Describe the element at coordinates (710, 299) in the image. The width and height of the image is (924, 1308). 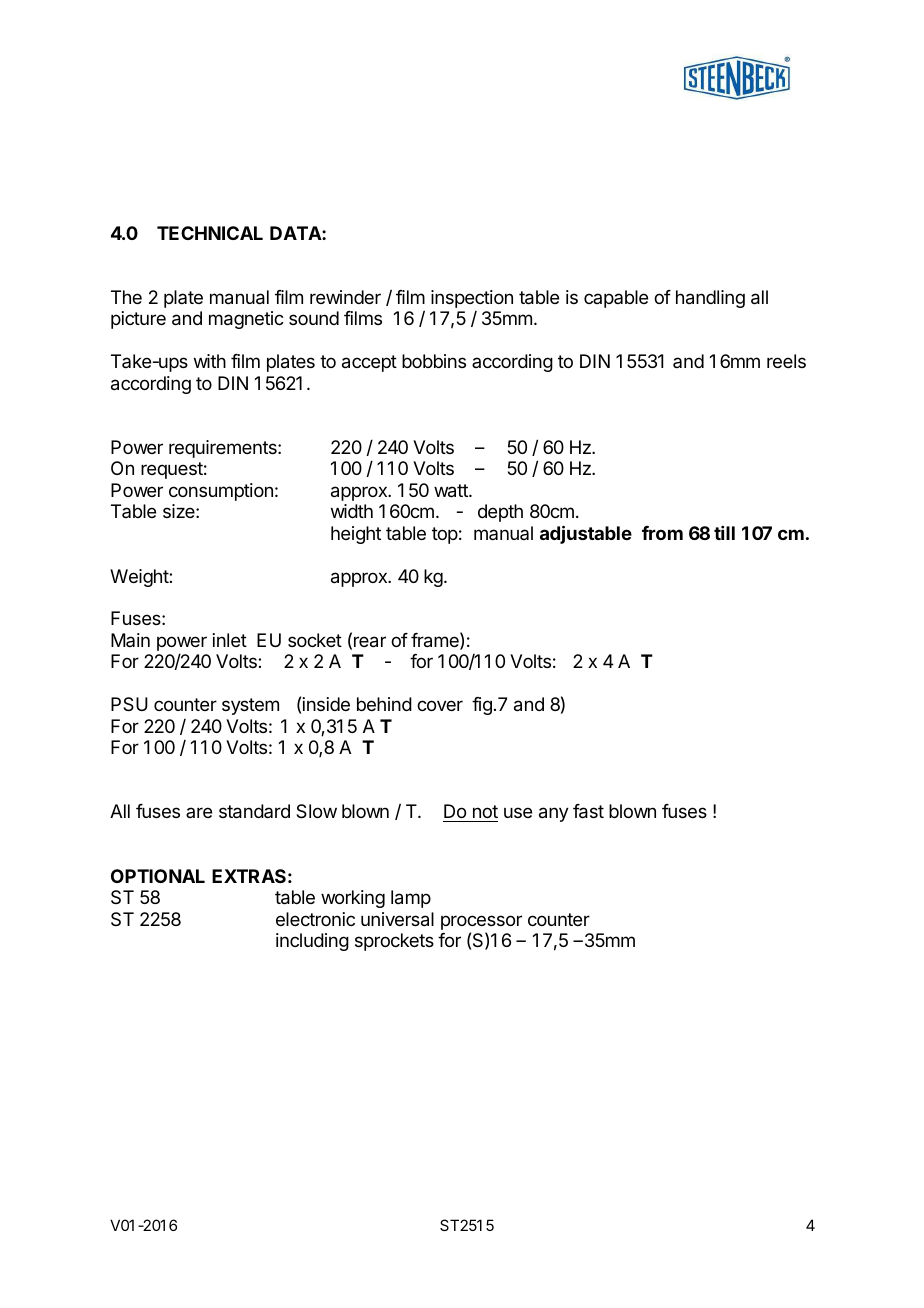
I see `handling` at that location.
